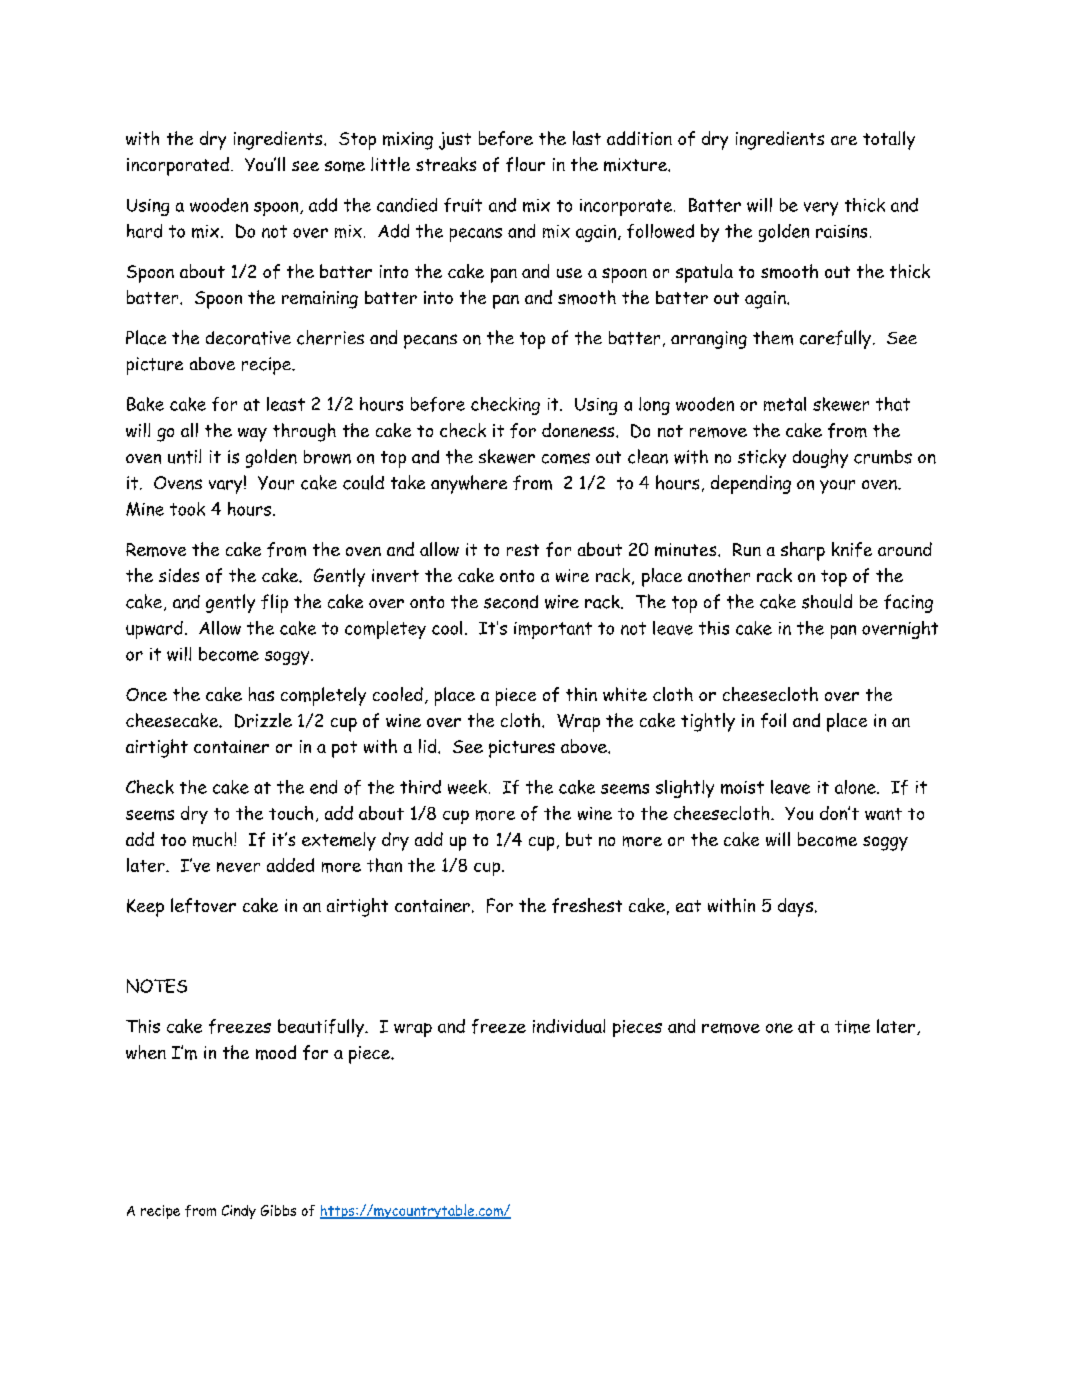 The width and height of the document is (1067, 1381). I want to click on doneness, so click(579, 430).
